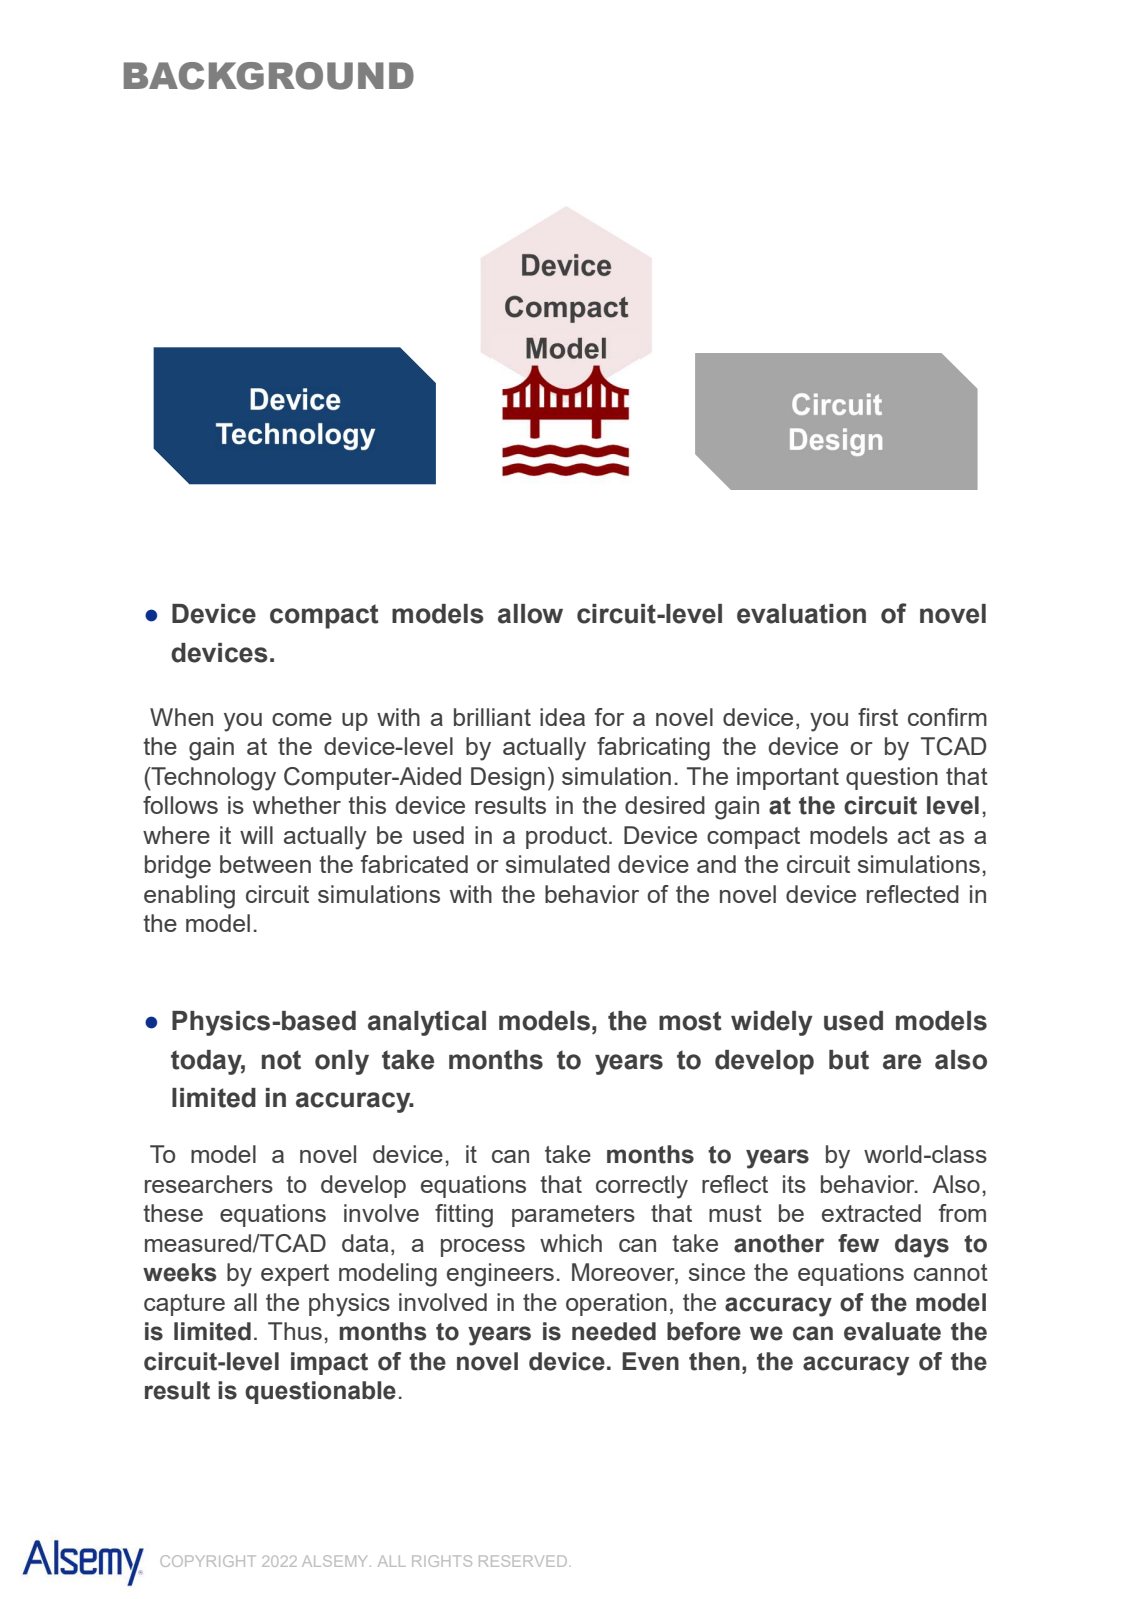  I want to click on brilliant, so click(492, 717).
